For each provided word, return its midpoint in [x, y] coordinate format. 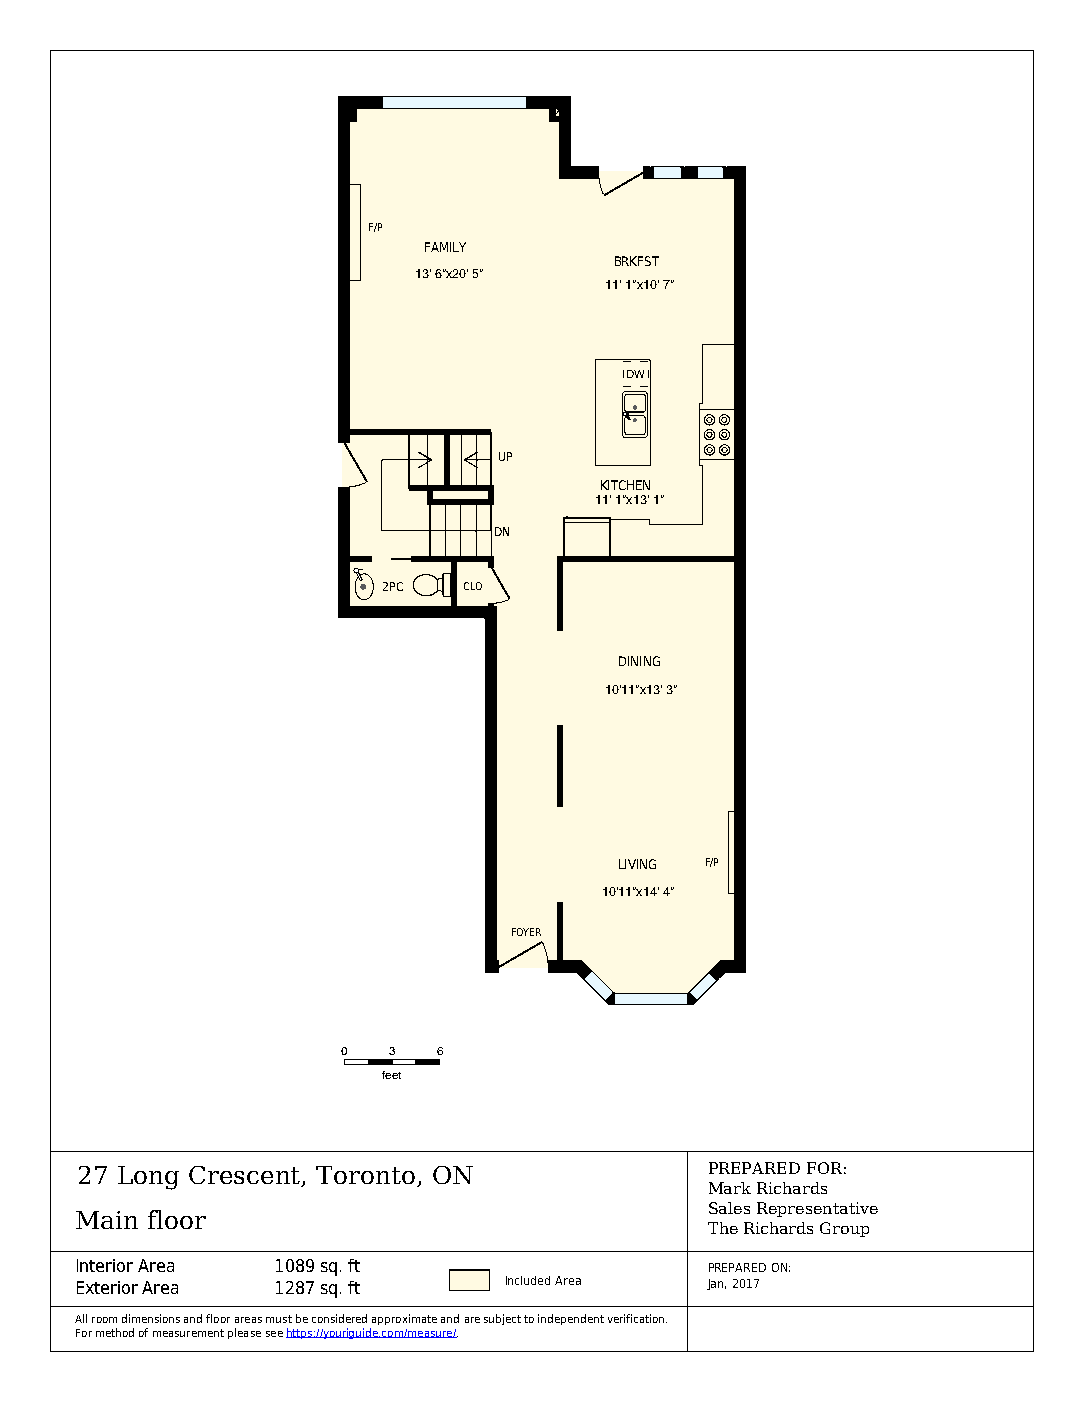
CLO [473, 586]
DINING [639, 661]
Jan [716, 1284]
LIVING [637, 864]
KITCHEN [625, 485]
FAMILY [445, 247]
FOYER [526, 932]
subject [502, 1319]
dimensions [151, 1318]
